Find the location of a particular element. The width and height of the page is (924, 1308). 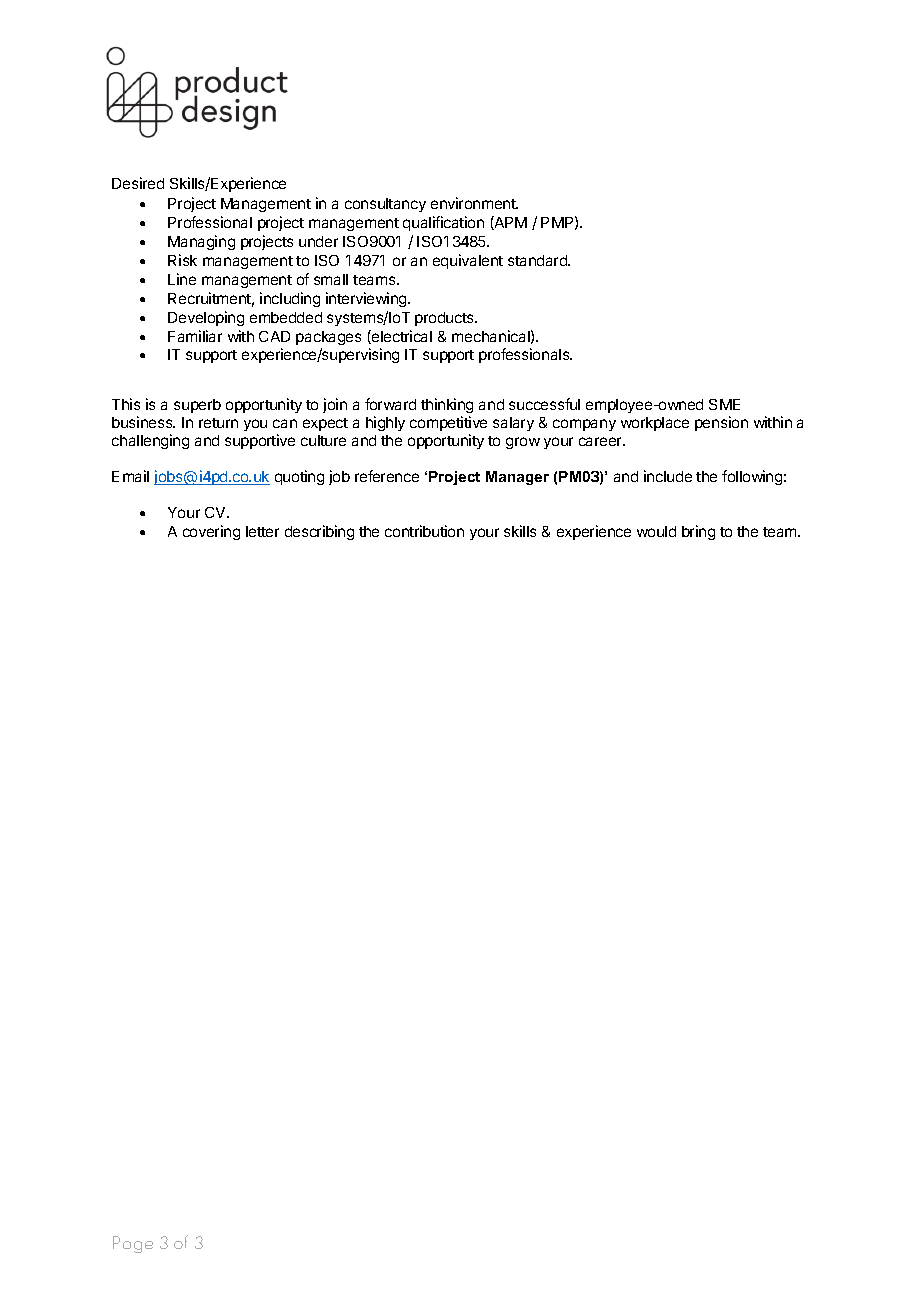

reference is located at coordinates (387, 476).
